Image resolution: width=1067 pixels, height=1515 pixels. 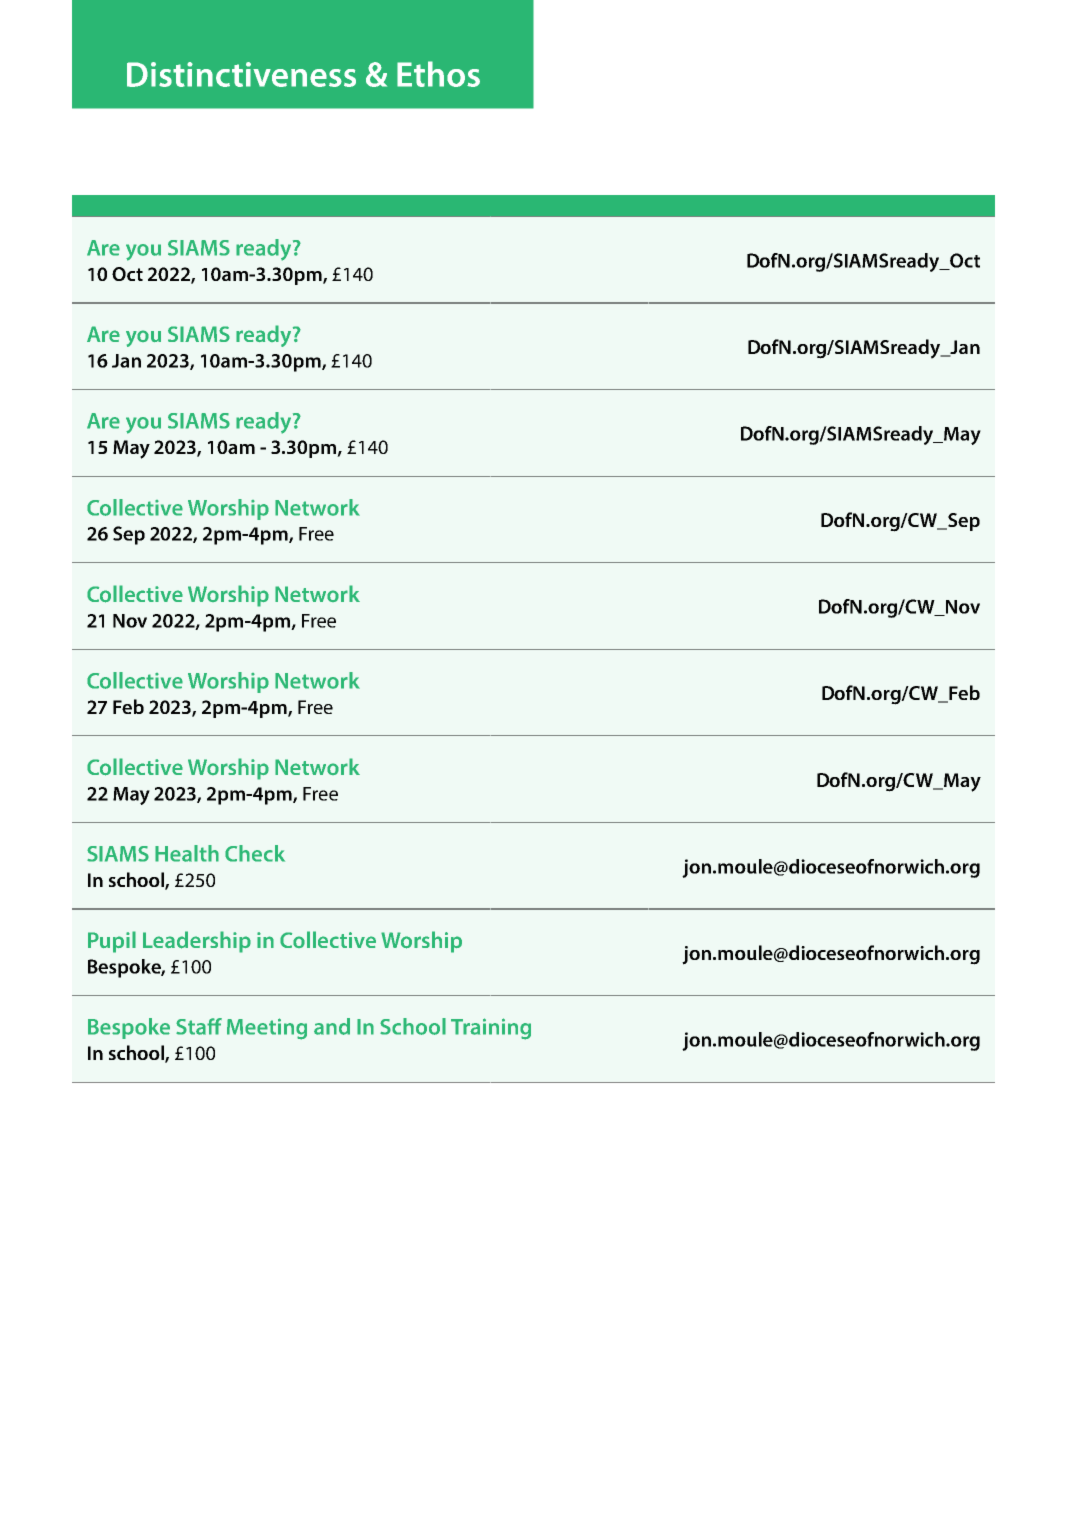 What do you see at coordinates (267, 1029) in the document?
I see `Meeting` at bounding box center [267, 1029].
